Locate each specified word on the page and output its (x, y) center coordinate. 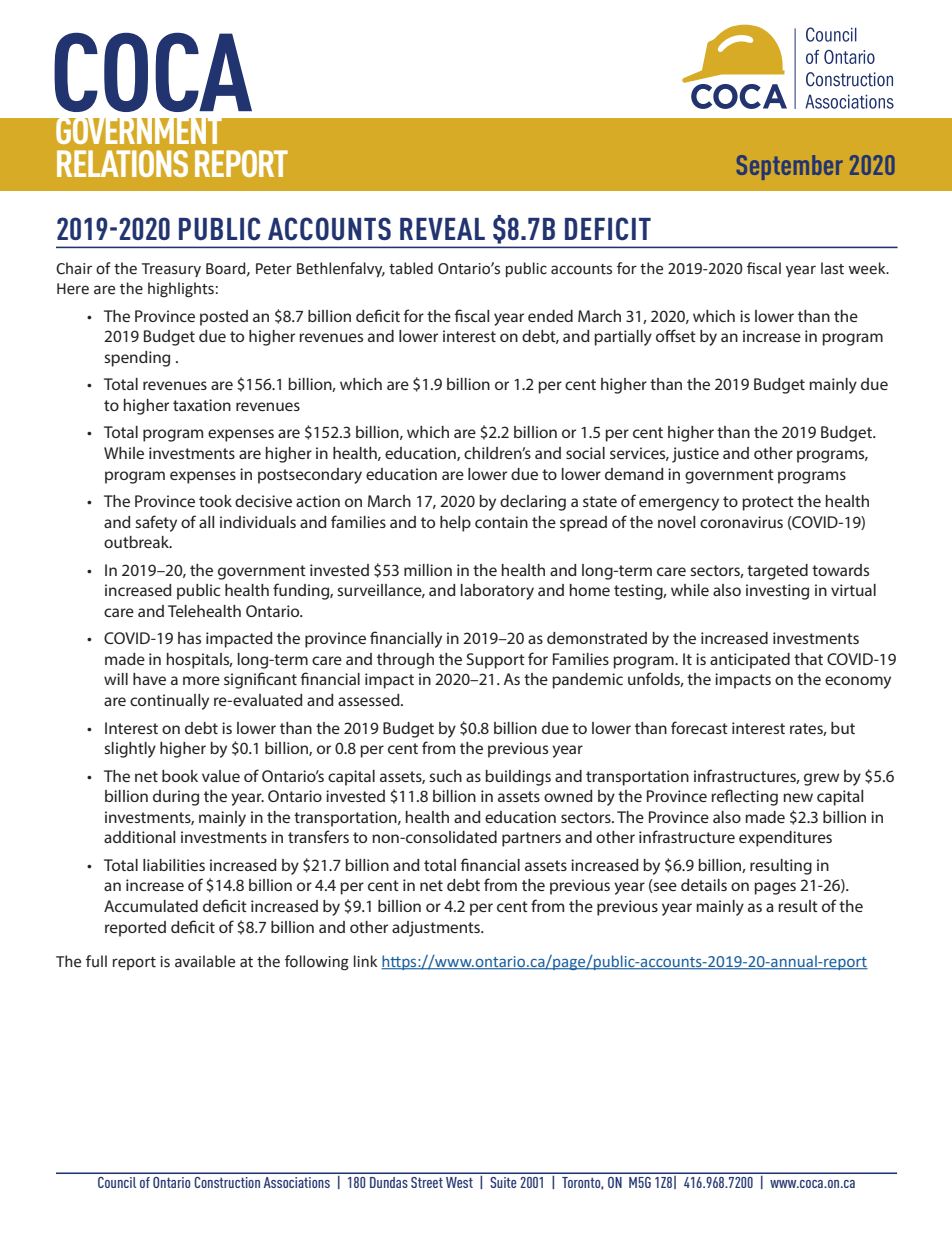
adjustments (437, 929)
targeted (777, 572)
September (790, 167)
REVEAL (442, 229)
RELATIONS (122, 163)
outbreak (137, 542)
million (428, 570)
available (205, 961)
